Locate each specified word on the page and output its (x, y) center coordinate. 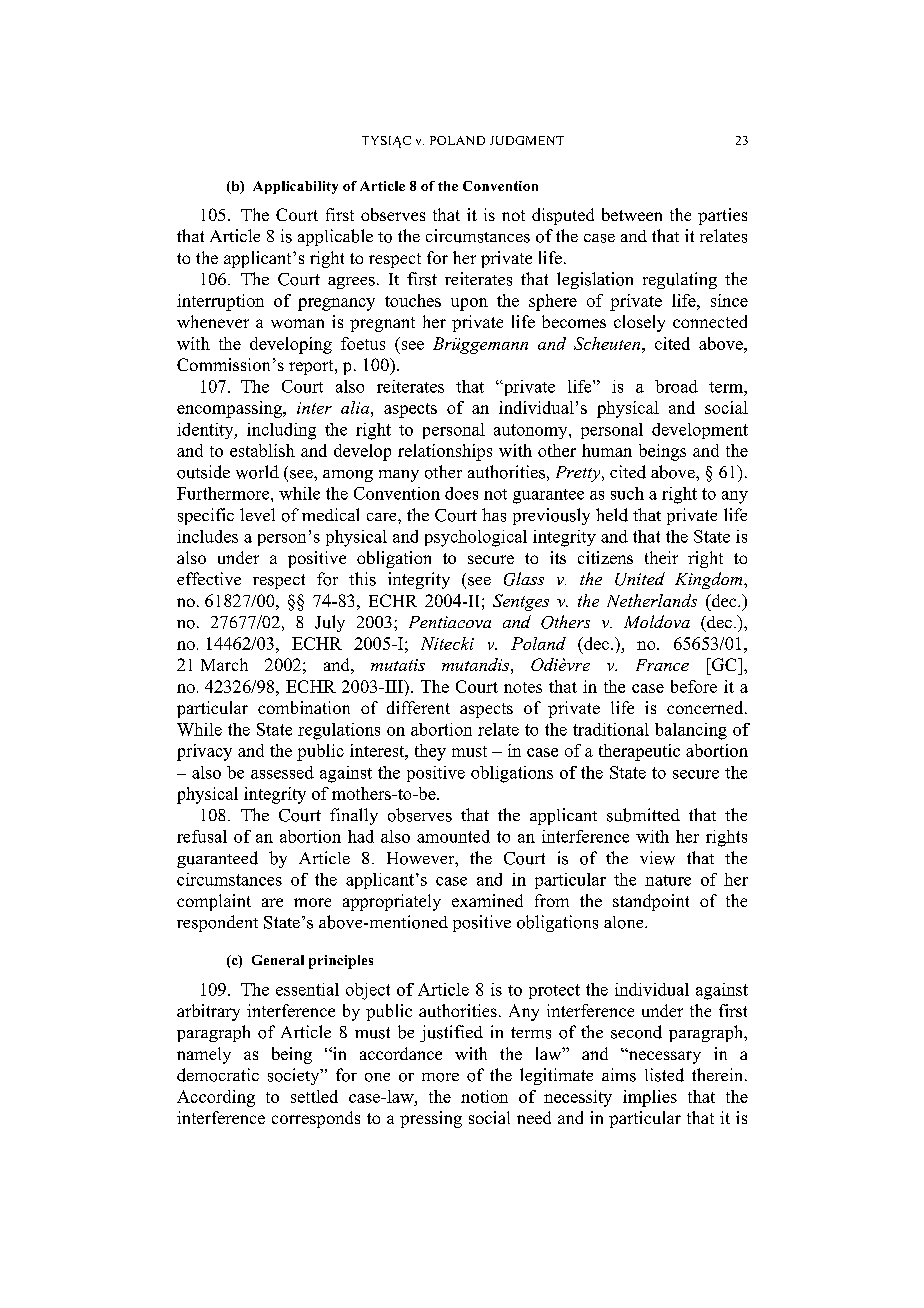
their (661, 557)
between (632, 214)
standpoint (651, 902)
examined (487, 900)
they (430, 752)
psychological (476, 538)
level (257, 514)
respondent (217, 923)
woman (297, 323)
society (295, 1076)
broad (676, 386)
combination (304, 707)
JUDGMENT (527, 140)
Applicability (295, 187)
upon (469, 304)
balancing (691, 731)
